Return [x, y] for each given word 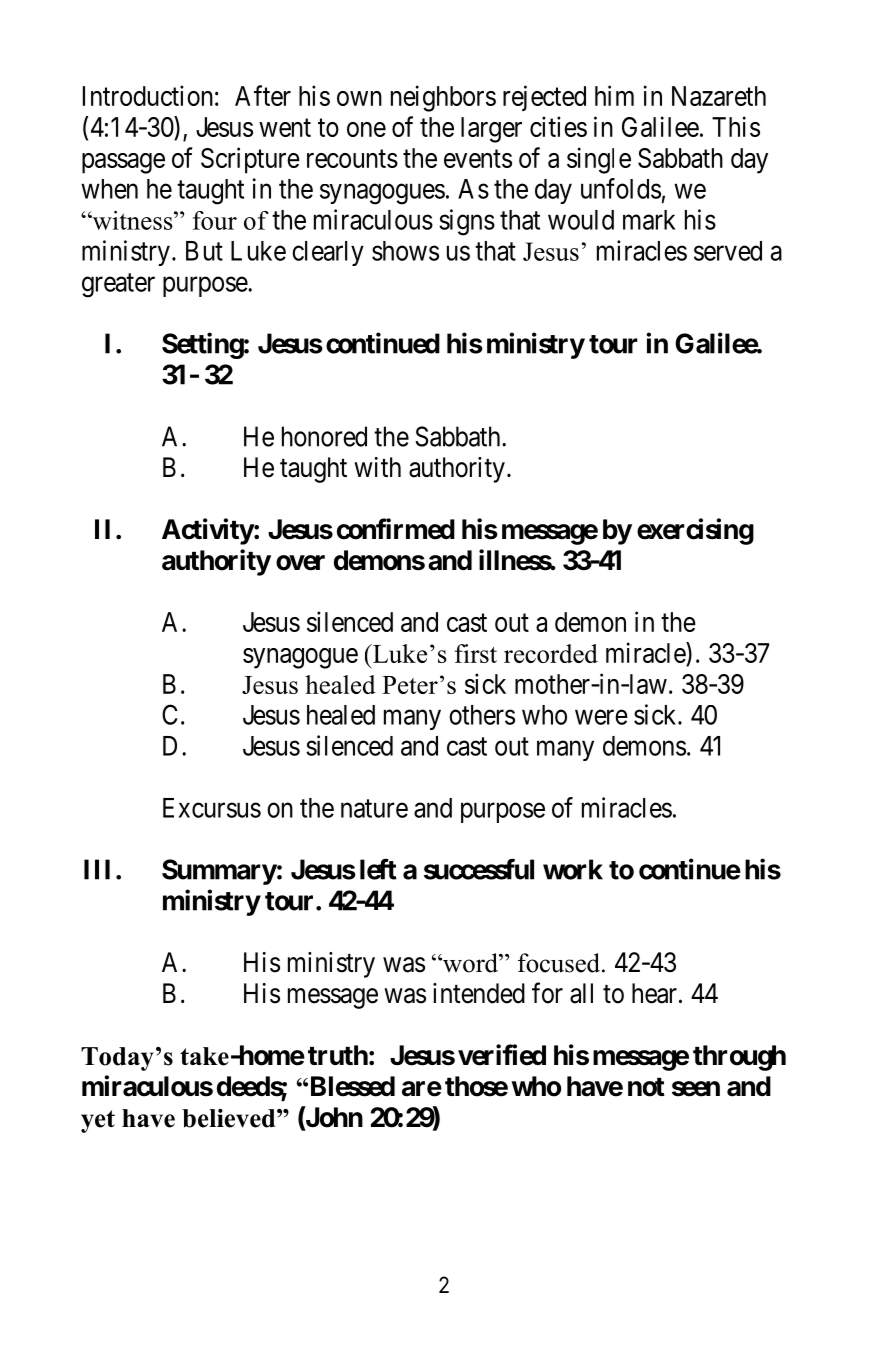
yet [98, 1121]
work [573, 869]
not [646, 1087]
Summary [219, 872]
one [366, 129]
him [614, 95]
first [476, 653]
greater [118, 285]
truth [338, 1055]
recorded [551, 653]
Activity [208, 531]
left [378, 869]
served [728, 251]
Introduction [148, 95]
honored [324, 436]
